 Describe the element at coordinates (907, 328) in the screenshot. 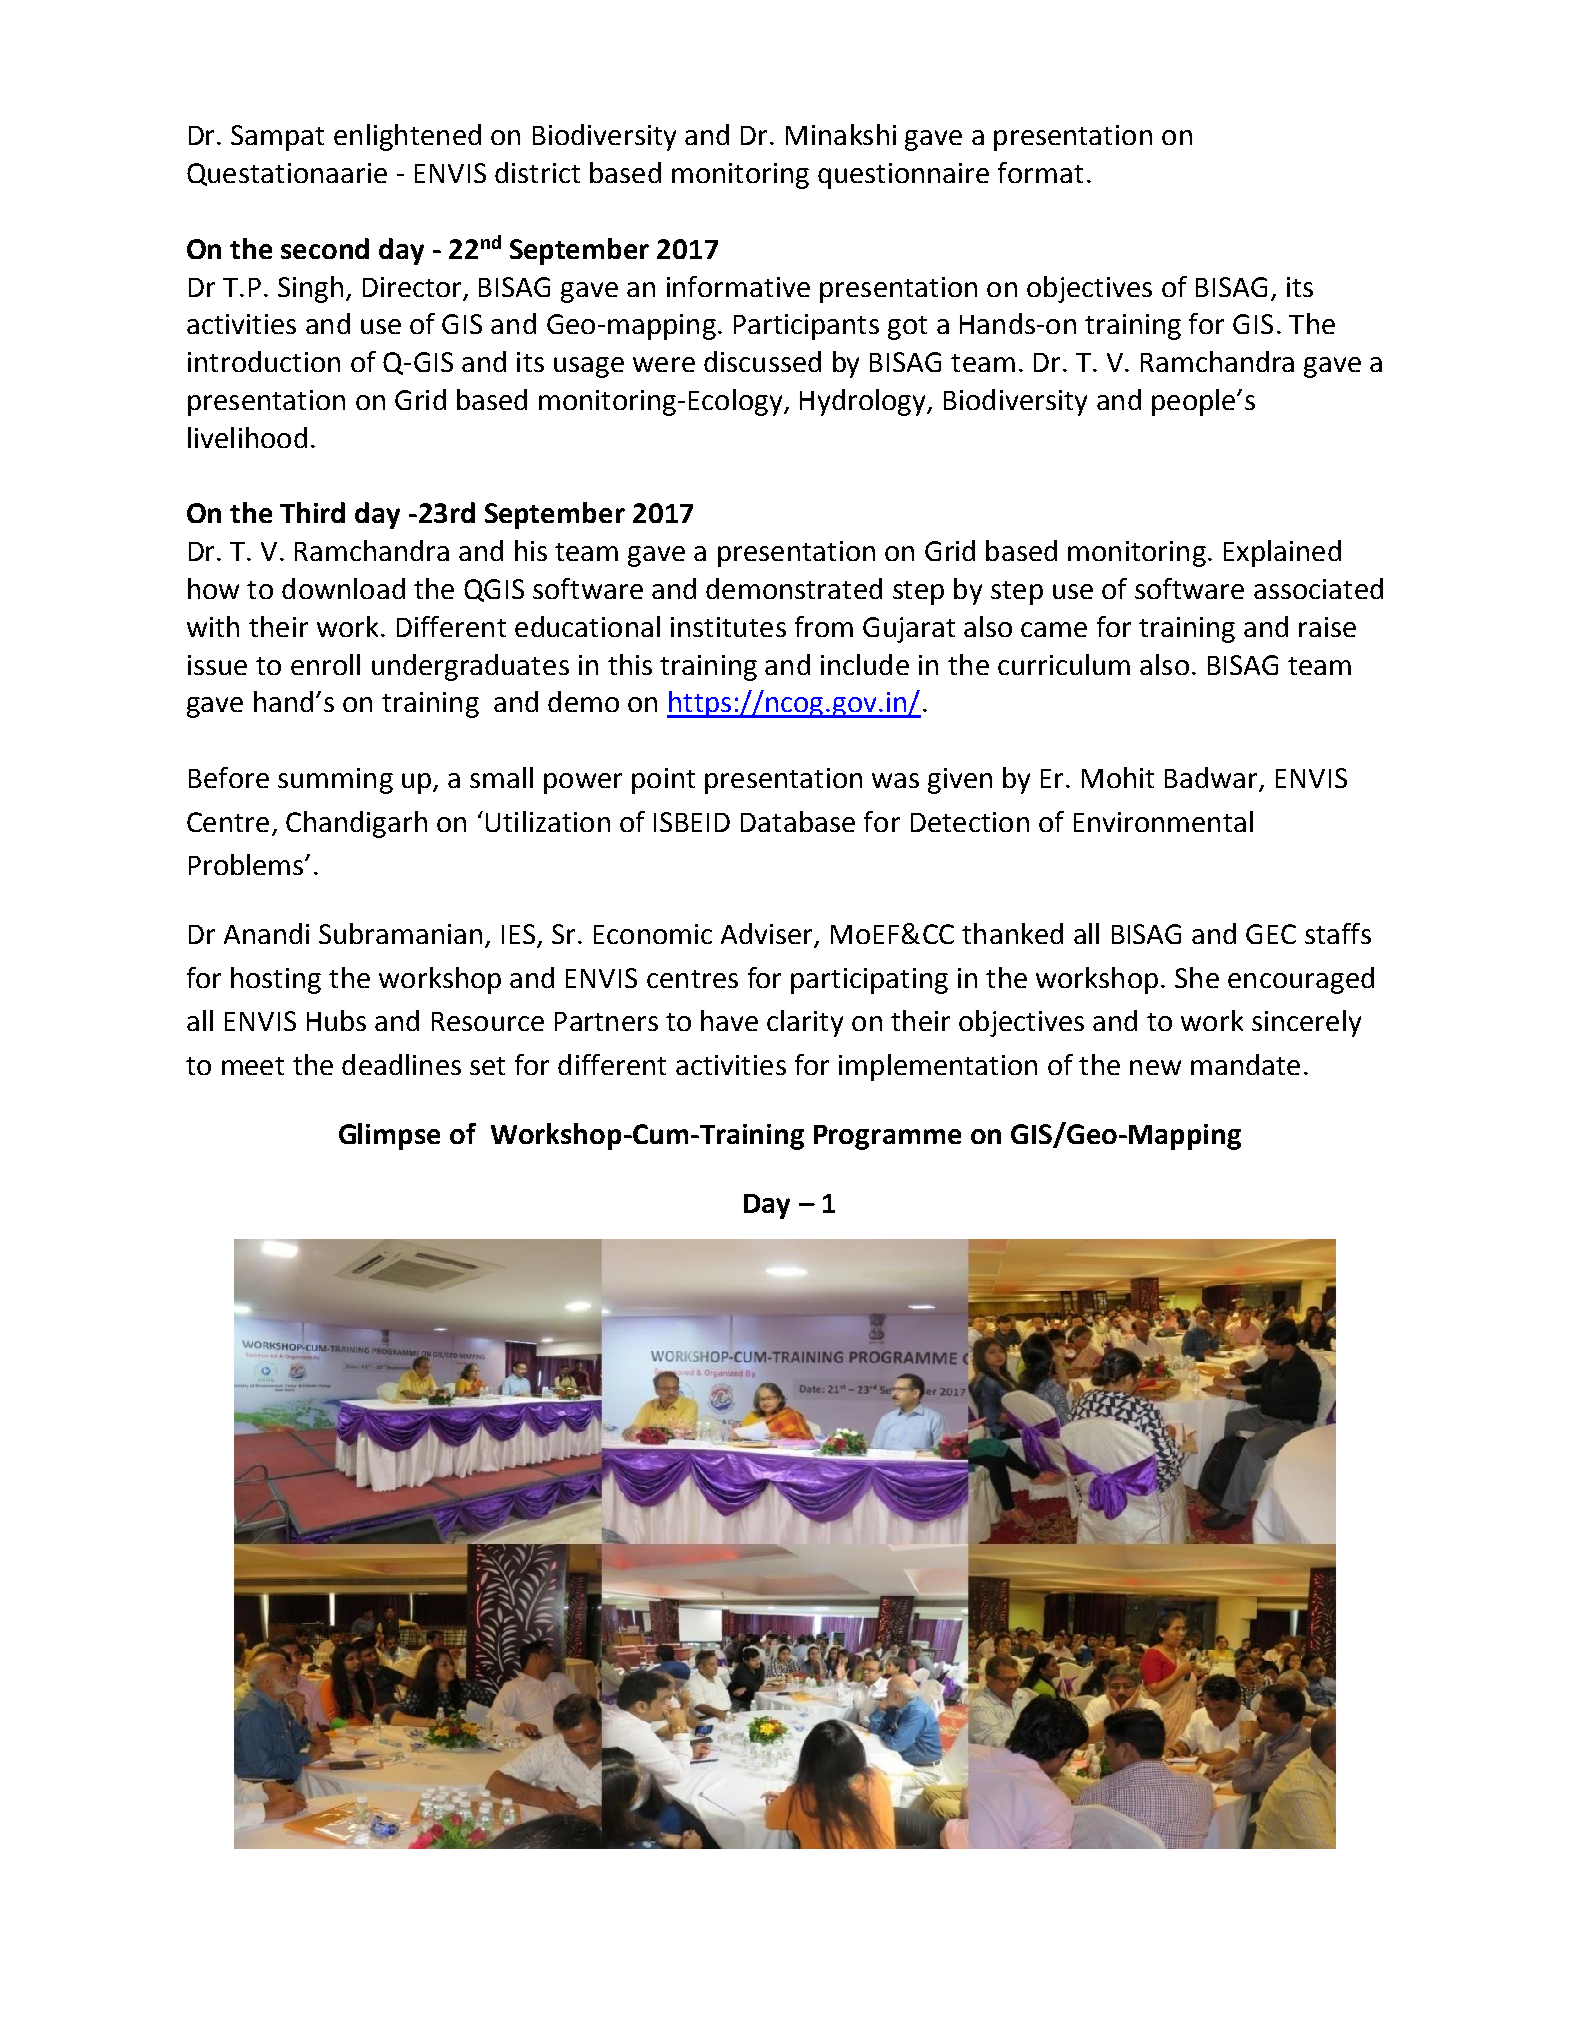

I see `got` at that location.
